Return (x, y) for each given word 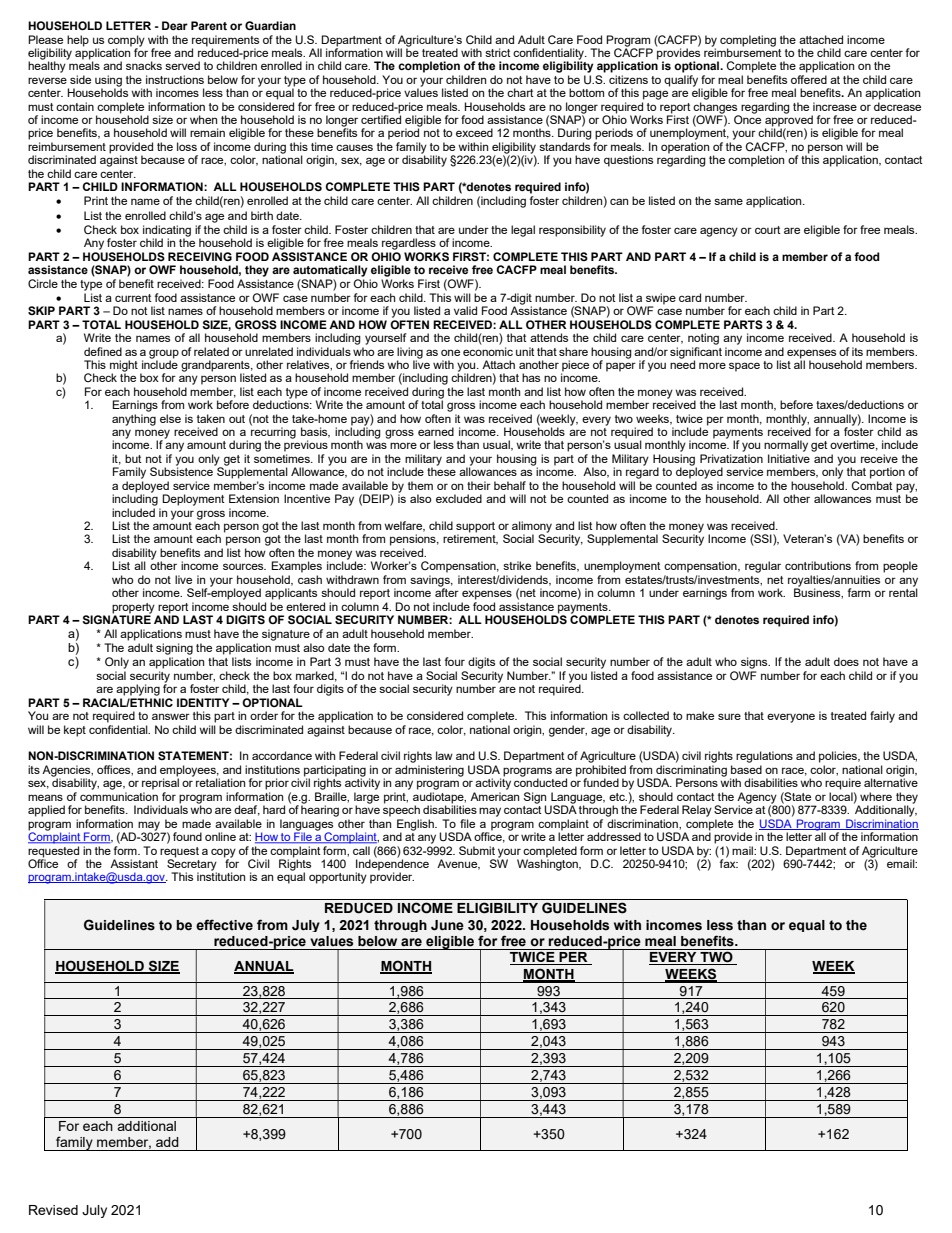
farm (859, 592)
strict (498, 52)
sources (244, 566)
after (447, 591)
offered (809, 79)
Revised (53, 1210)
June (447, 925)
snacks (144, 65)
